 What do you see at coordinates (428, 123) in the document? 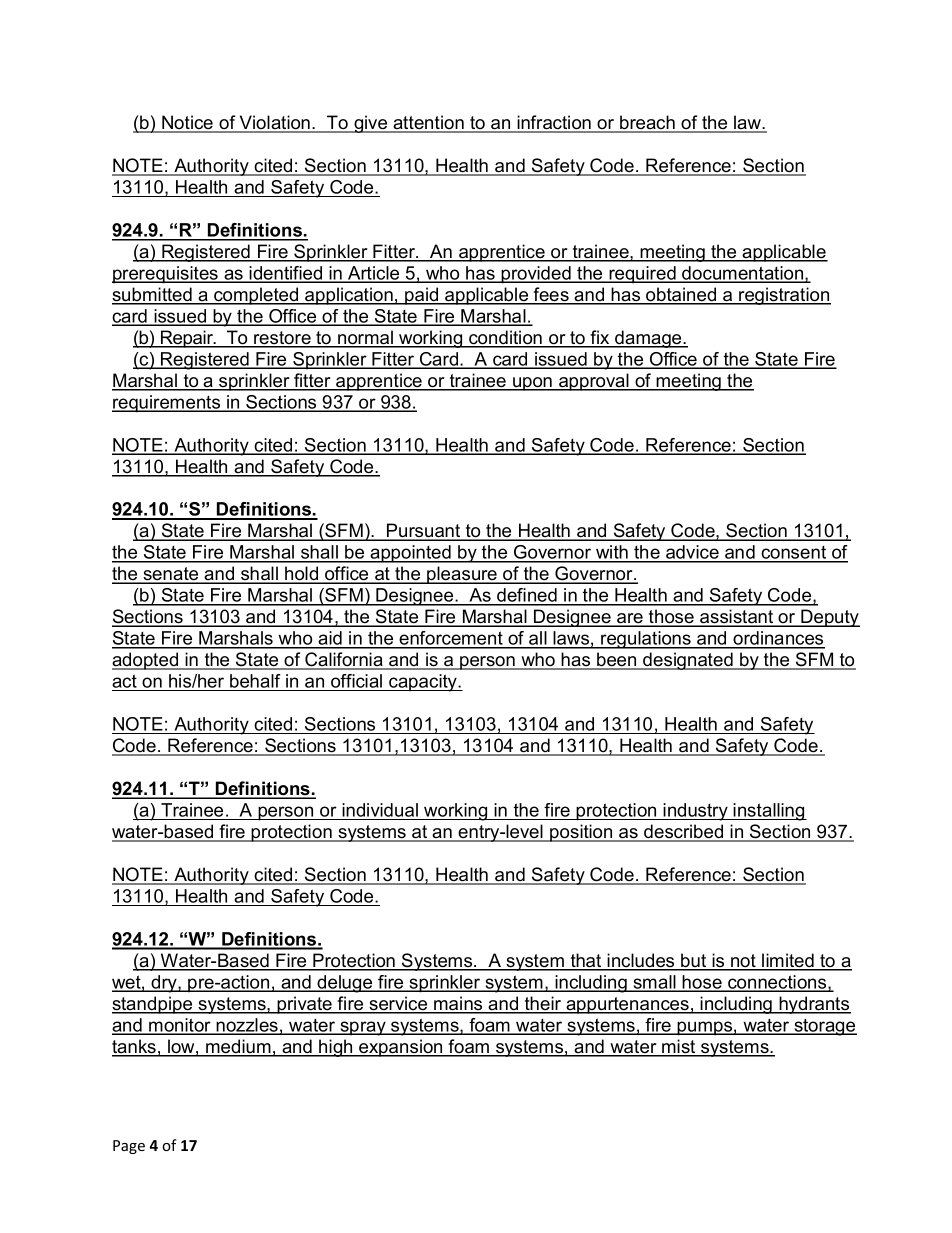
I see `attention` at bounding box center [428, 123].
